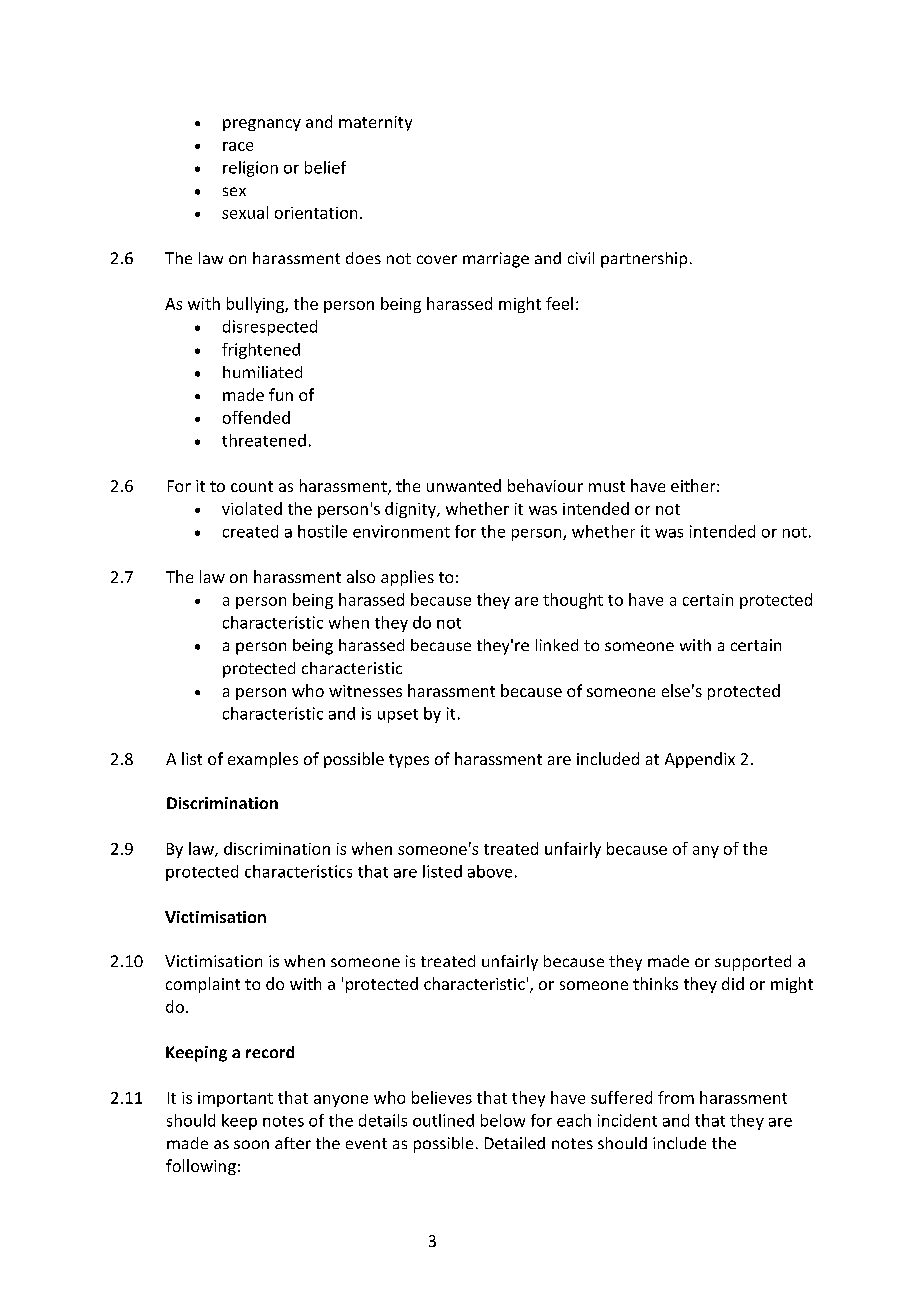  What do you see at coordinates (700, 760) in the screenshot?
I see `Appendix` at bounding box center [700, 760].
